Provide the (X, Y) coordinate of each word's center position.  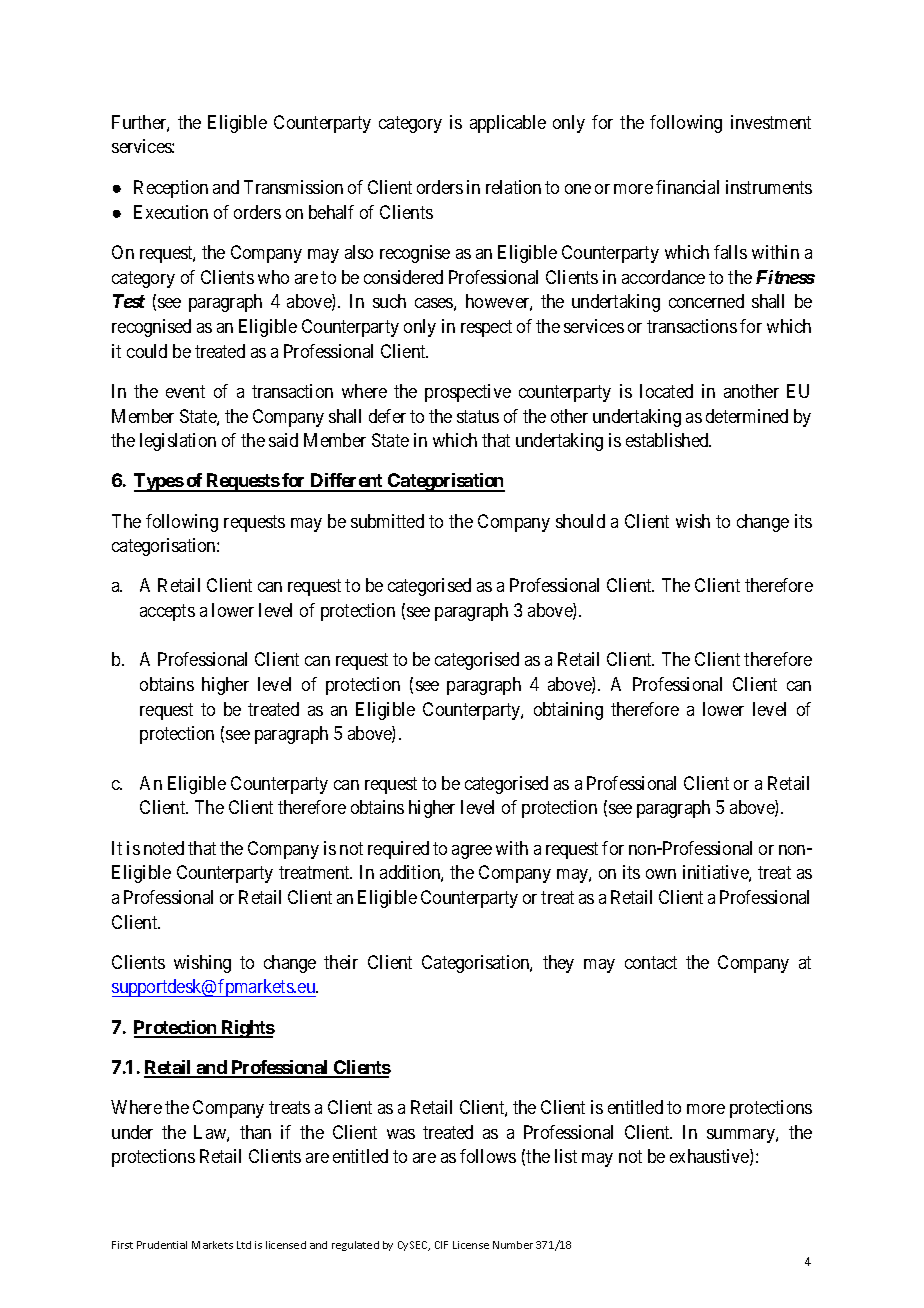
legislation (178, 442)
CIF (441, 1245)
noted (164, 848)
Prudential (162, 1245)
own (661, 874)
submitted (387, 521)
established (668, 440)
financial (687, 187)
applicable (508, 124)
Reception (171, 189)
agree (472, 852)
